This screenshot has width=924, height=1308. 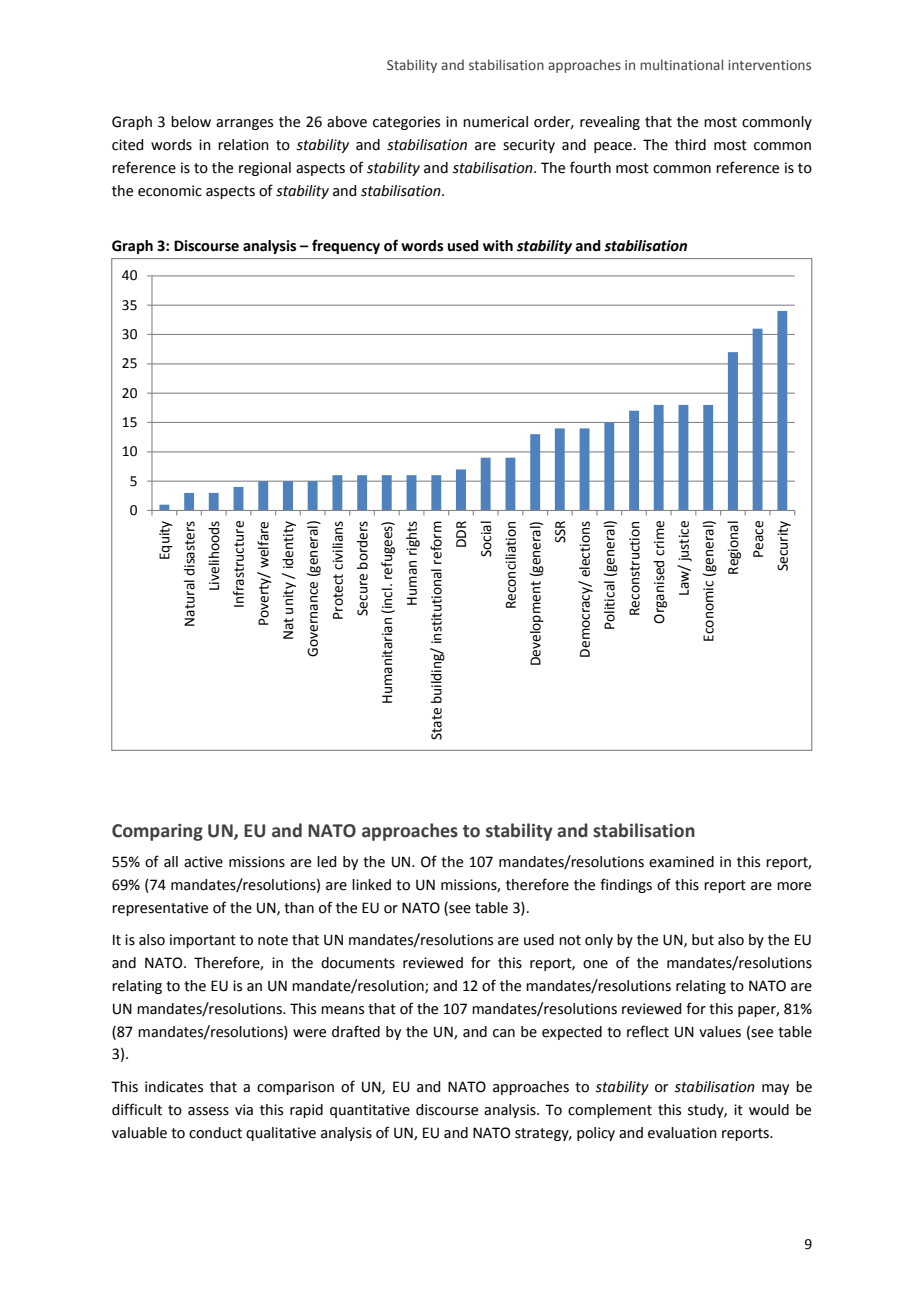 What do you see at coordinates (682, 1133) in the screenshot?
I see `evaluation` at bounding box center [682, 1133].
